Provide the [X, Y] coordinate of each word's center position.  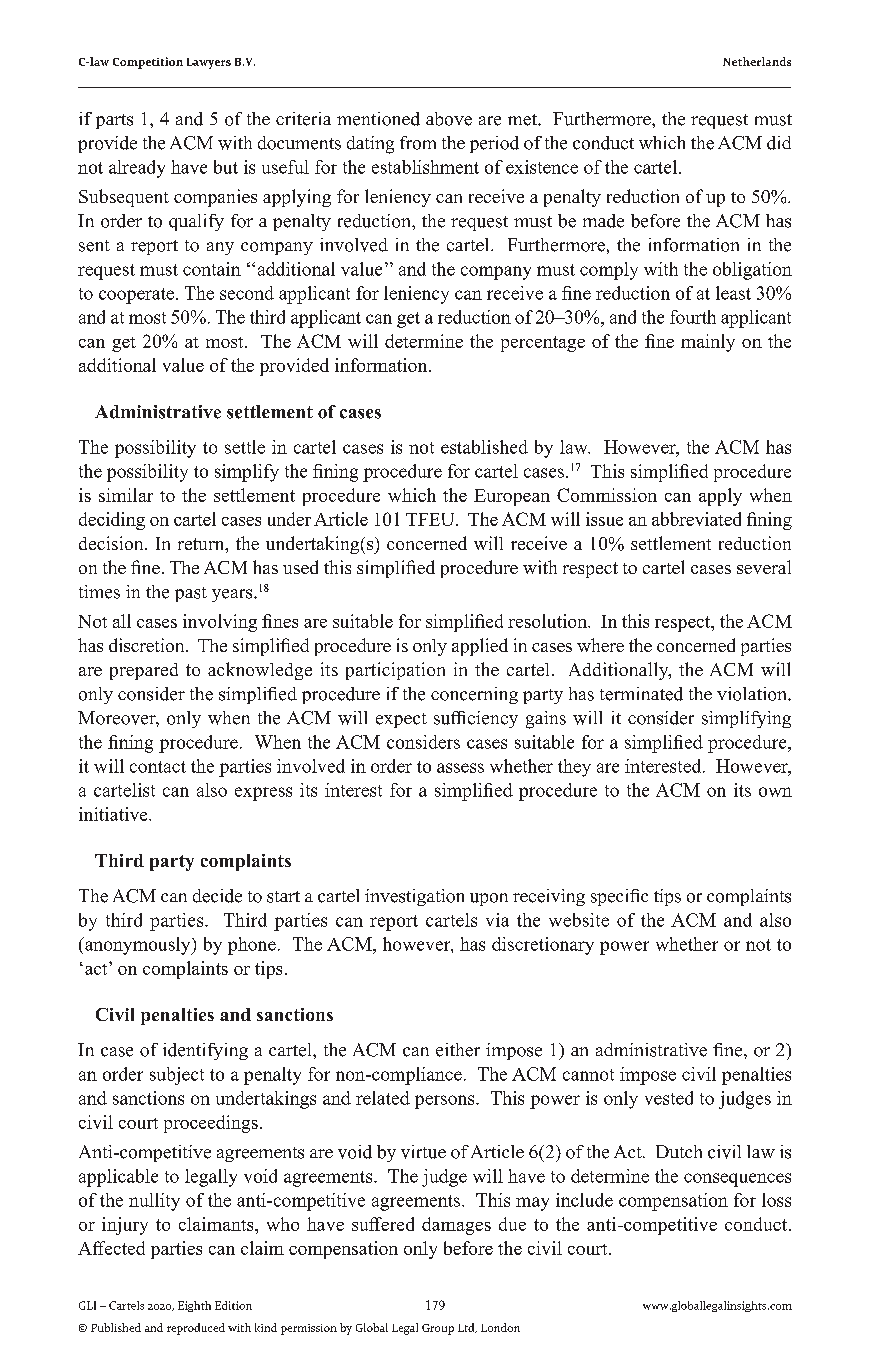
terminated [641, 694]
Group [438, 1329]
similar [126, 495]
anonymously [138, 946]
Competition [148, 63]
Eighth [194, 1306]
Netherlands [757, 61]
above [449, 119]
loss [776, 1200]
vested [669, 1098]
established [484, 447]
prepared [144, 671]
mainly [708, 343]
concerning [474, 695]
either [458, 1050]
